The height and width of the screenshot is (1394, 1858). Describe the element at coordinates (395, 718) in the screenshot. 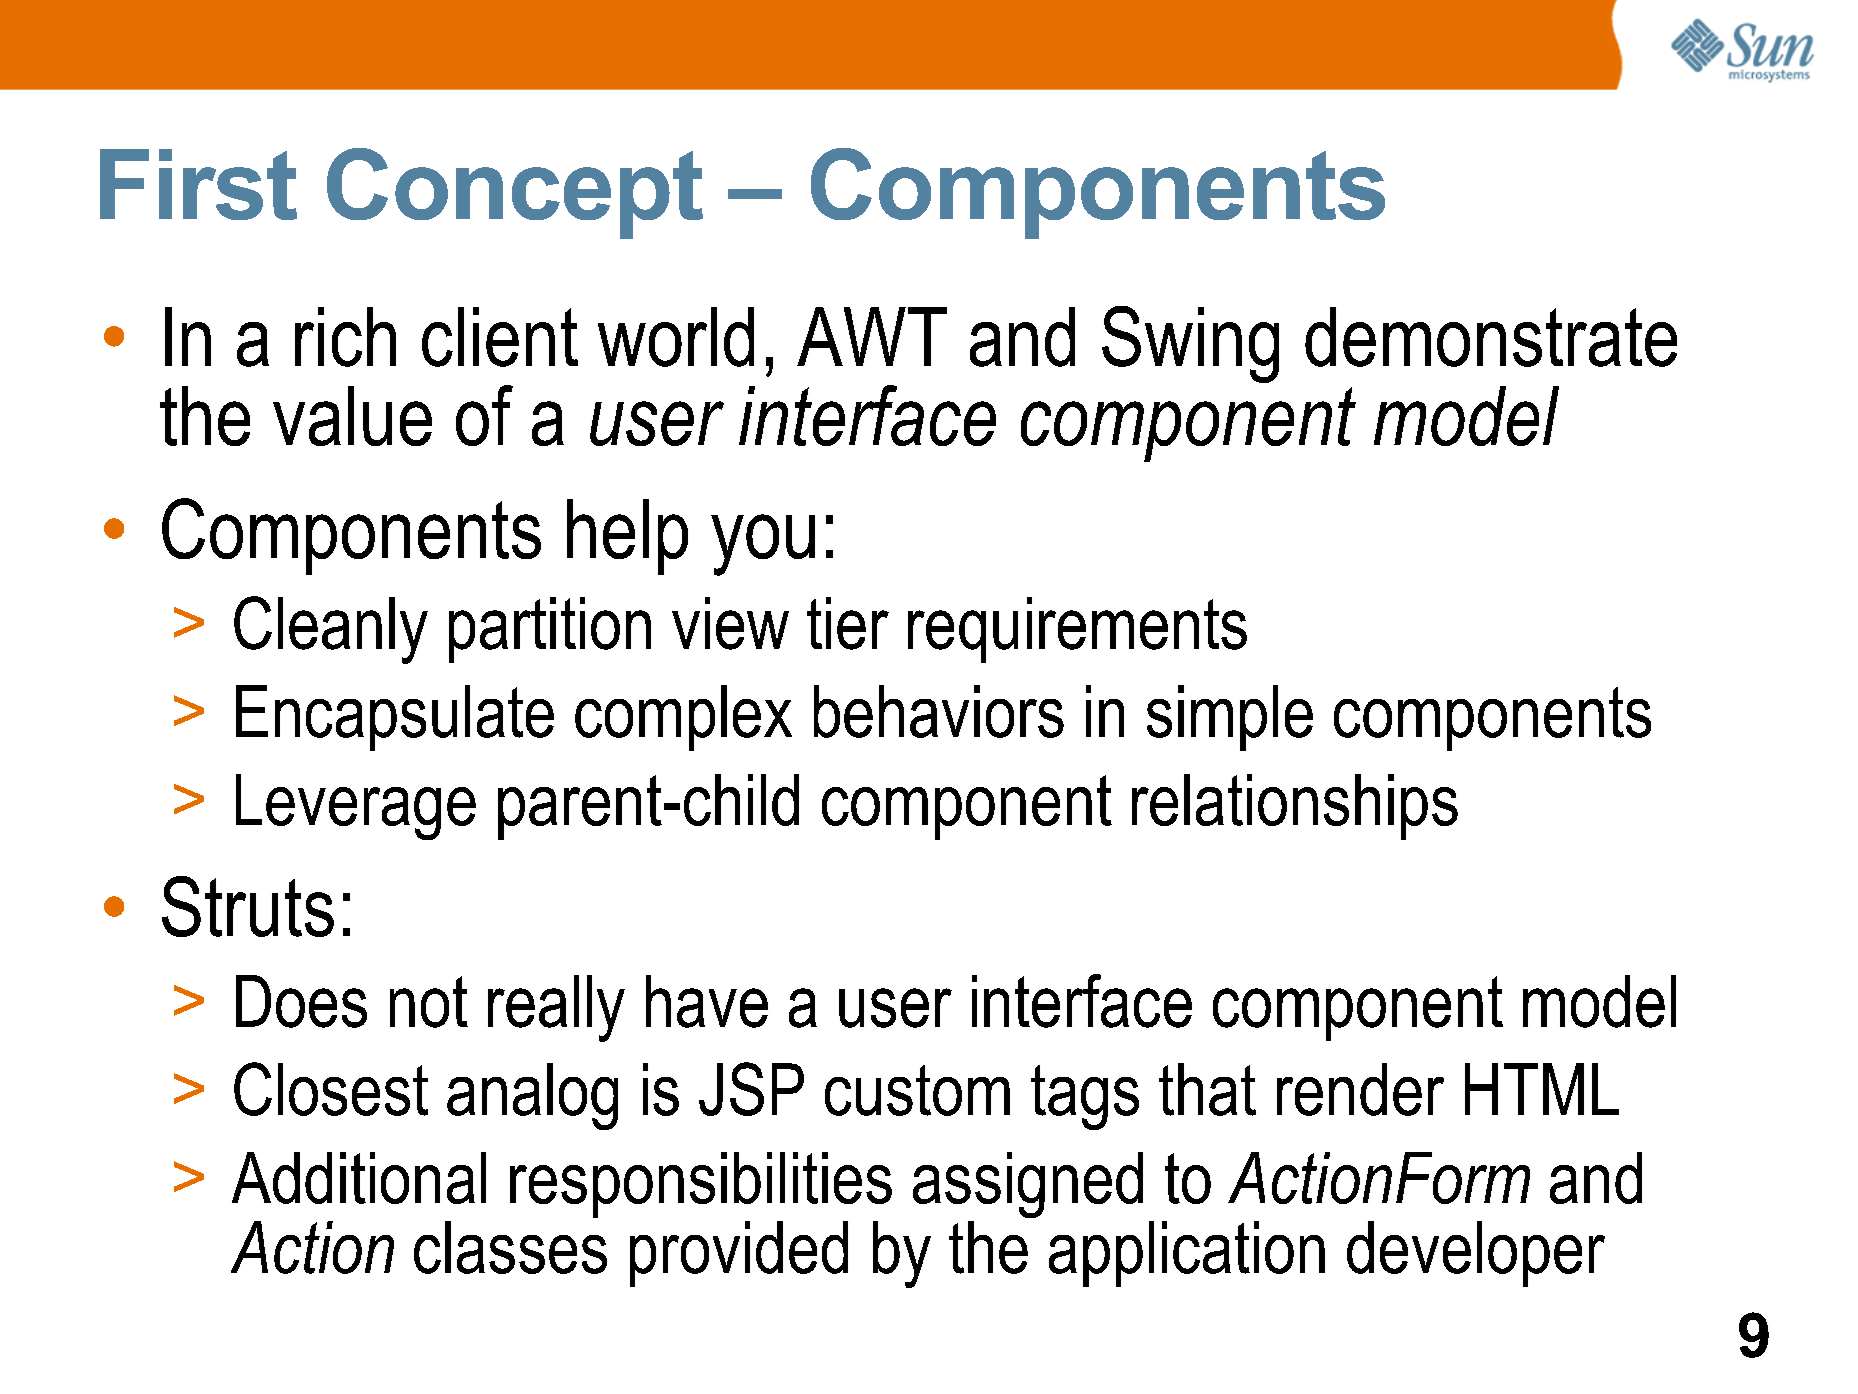

I see `Encapsulate` at that location.
